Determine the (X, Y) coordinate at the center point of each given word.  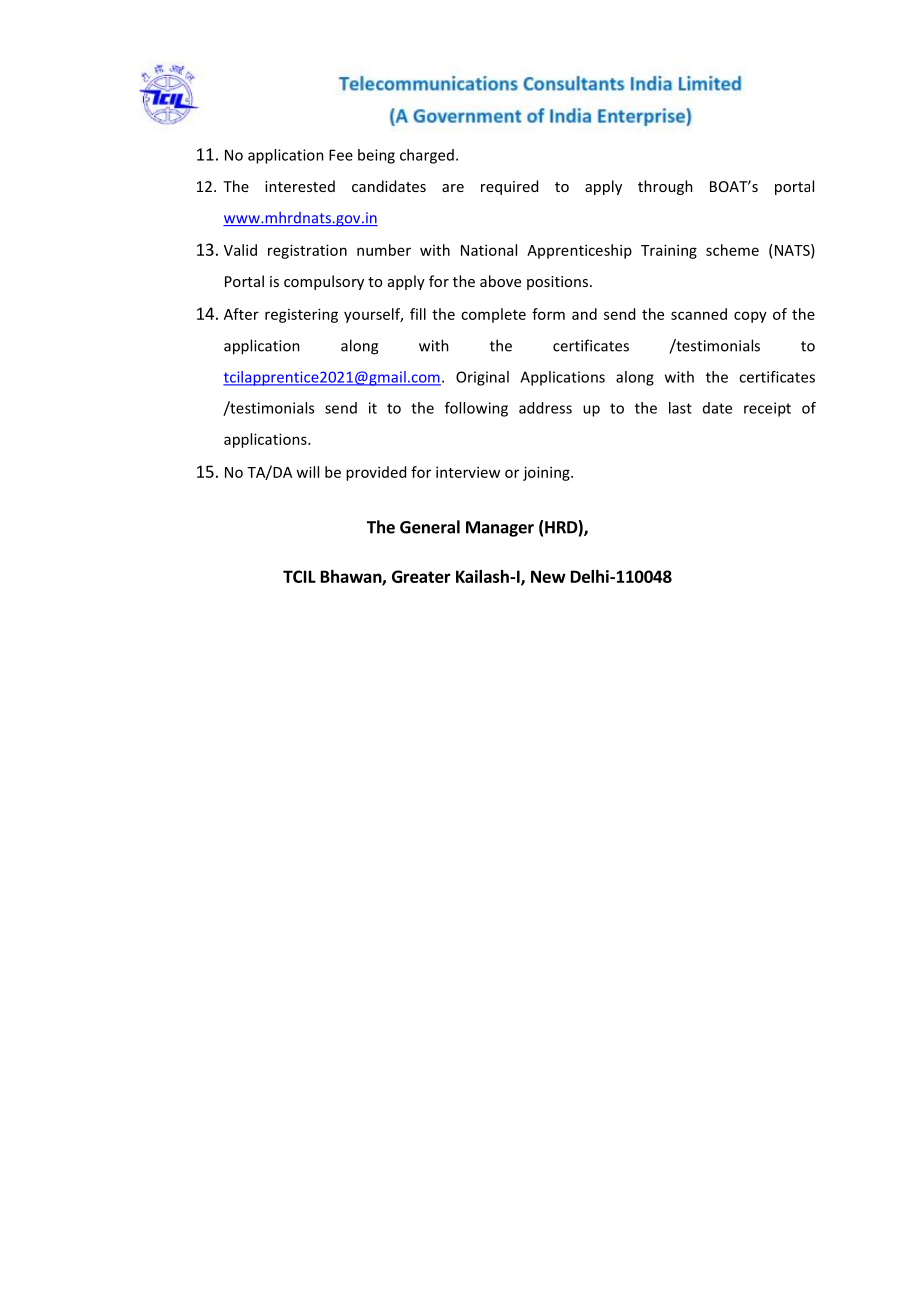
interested (300, 186)
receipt (767, 409)
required (509, 187)
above (500, 281)
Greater (421, 576)
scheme (732, 250)
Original (482, 378)
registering (301, 315)
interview (468, 472)
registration (307, 251)
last (680, 408)
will (307, 472)
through (665, 187)
